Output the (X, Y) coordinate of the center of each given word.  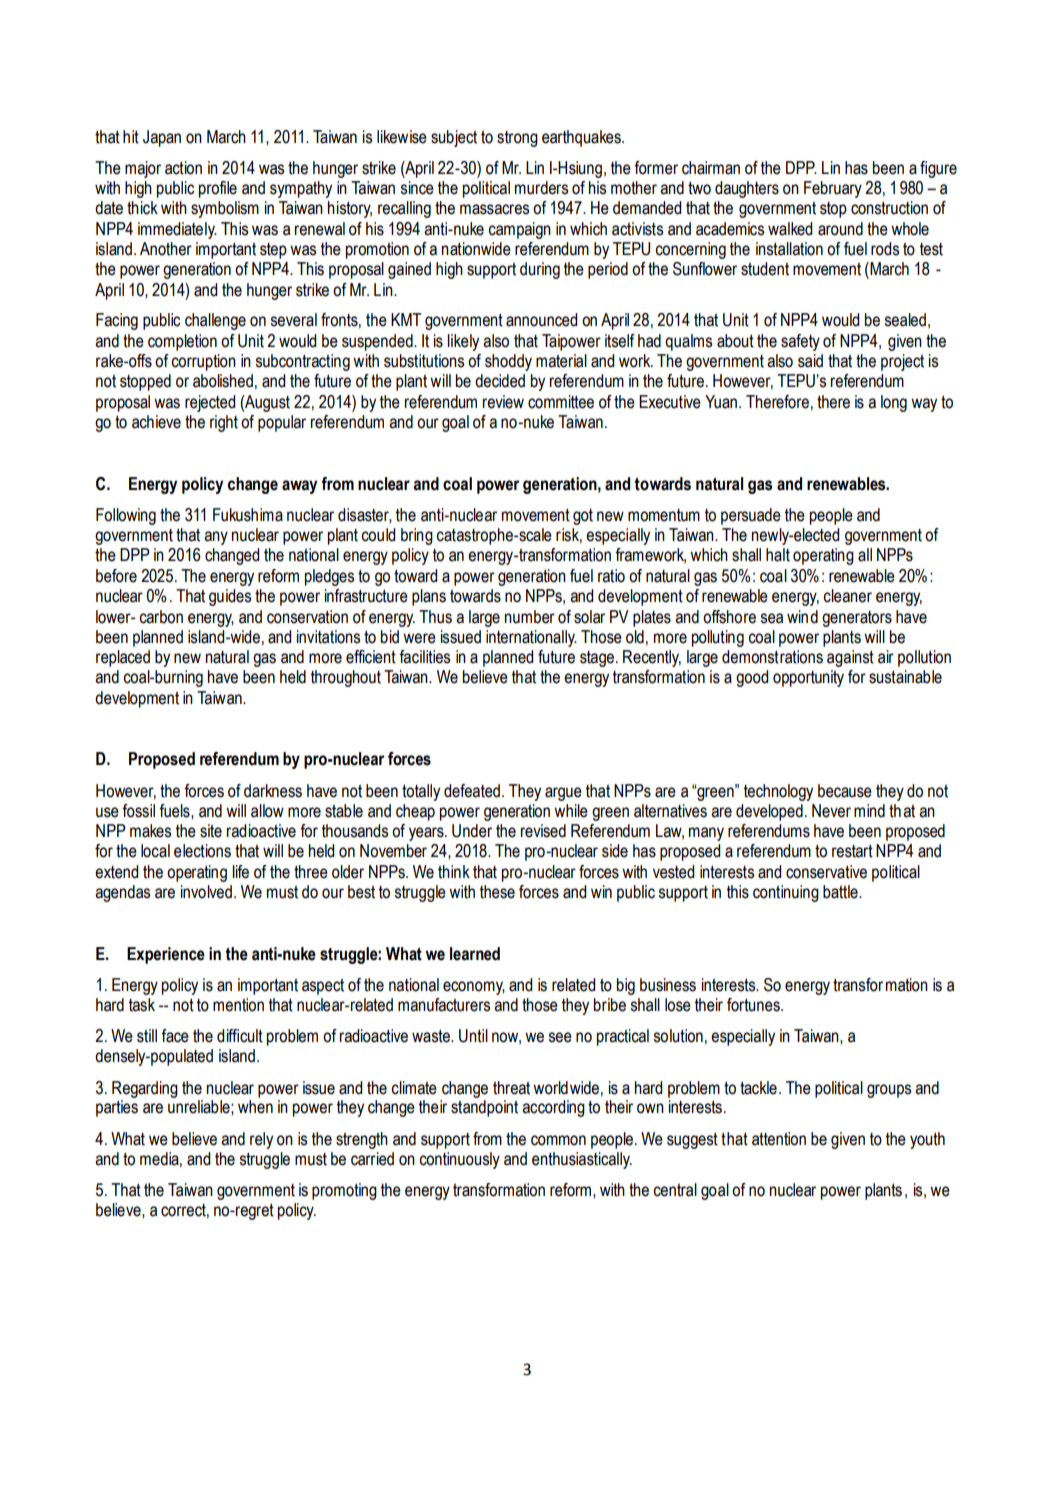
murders (541, 188)
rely (261, 1140)
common (558, 1140)
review (503, 402)
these (497, 892)
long (894, 403)
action (183, 168)
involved (206, 892)
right (224, 423)
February (833, 189)
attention (779, 1139)
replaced (123, 658)
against (850, 658)
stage (597, 659)
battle (841, 892)
